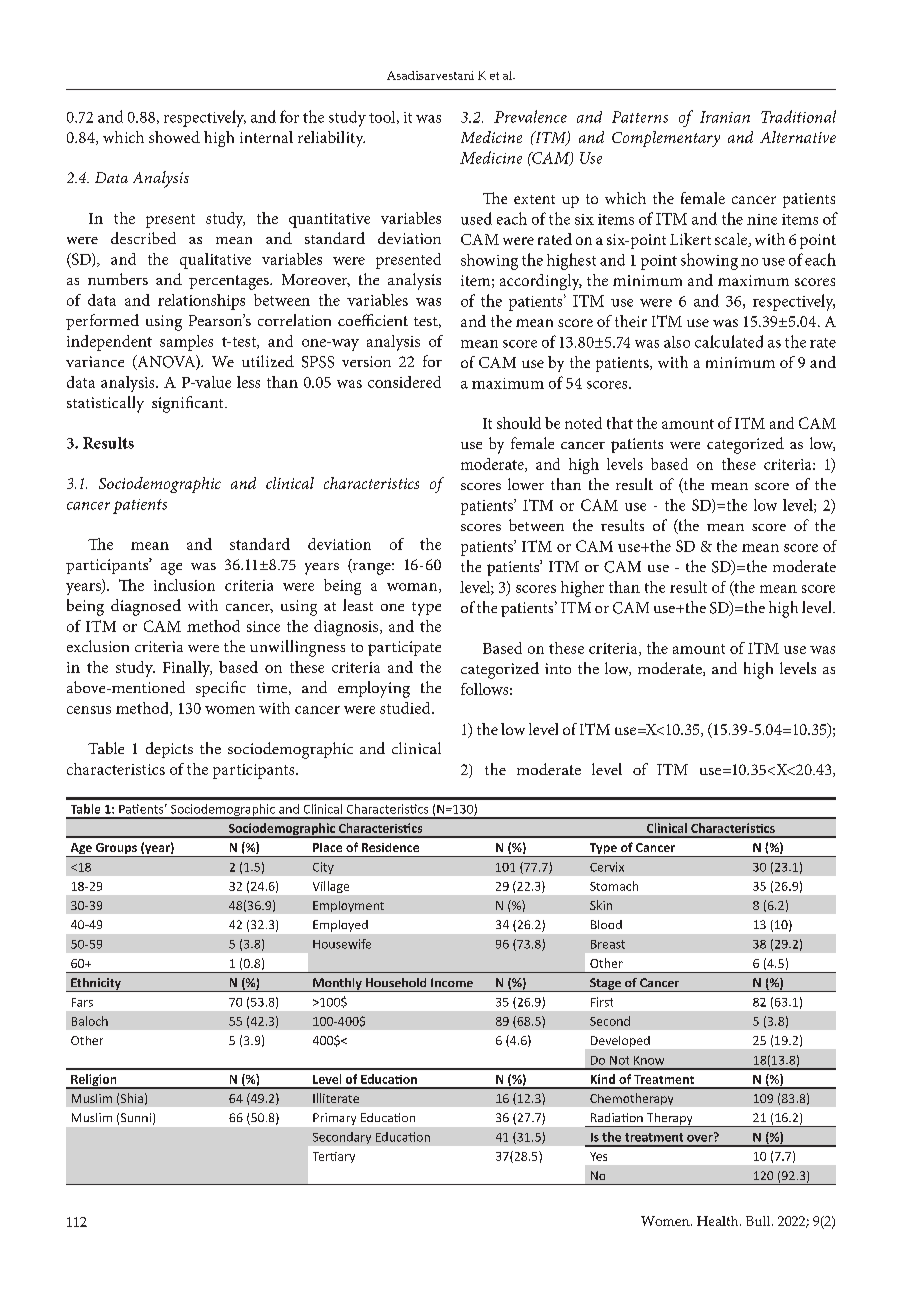 The height and width of the page is (1308, 924). I want to click on participate, so click(404, 648).
